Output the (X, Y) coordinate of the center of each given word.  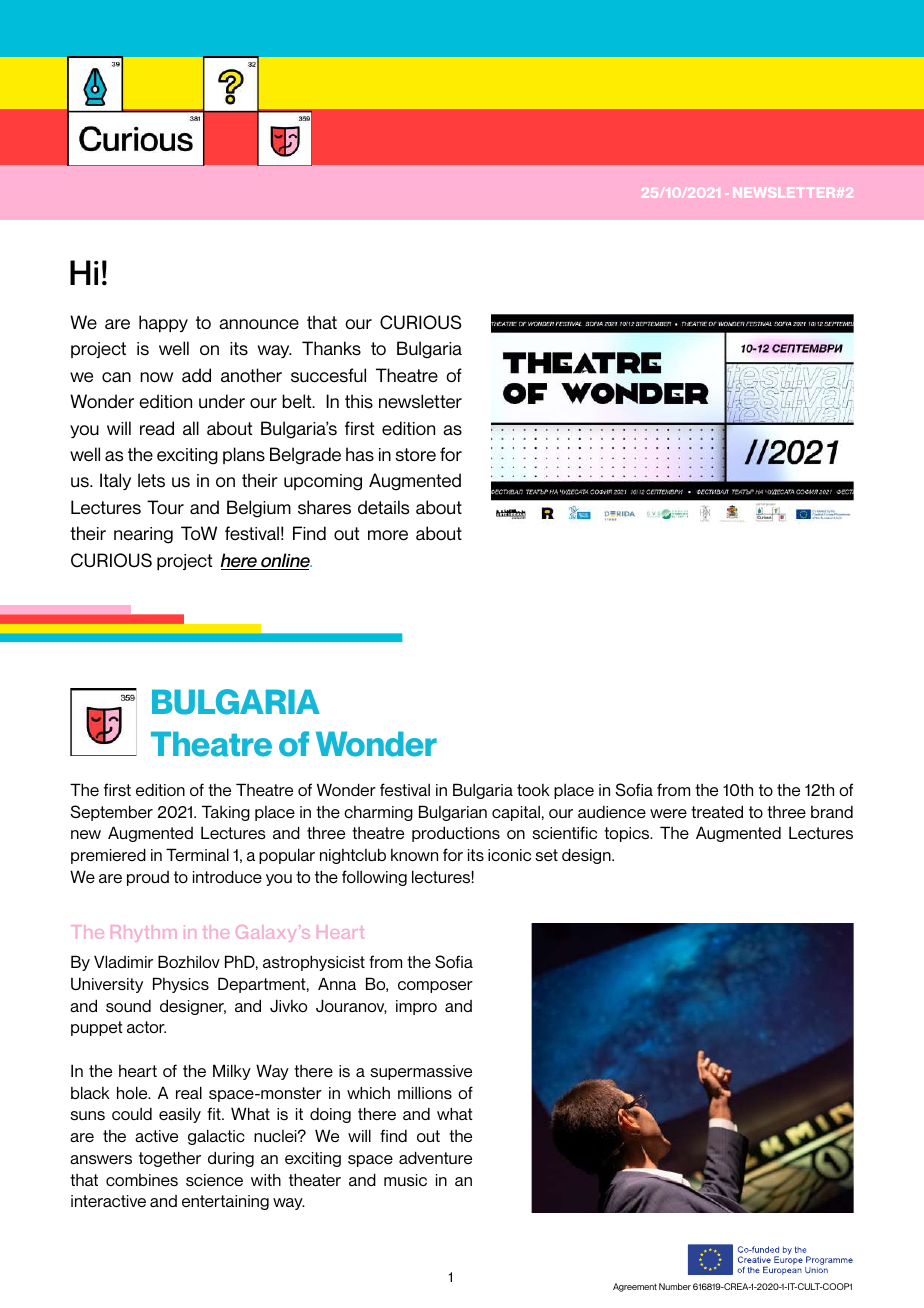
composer (435, 987)
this (359, 401)
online (285, 561)
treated (717, 811)
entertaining (225, 1202)
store (415, 455)
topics (628, 834)
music (405, 1180)
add (196, 375)
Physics (181, 985)
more (388, 535)
